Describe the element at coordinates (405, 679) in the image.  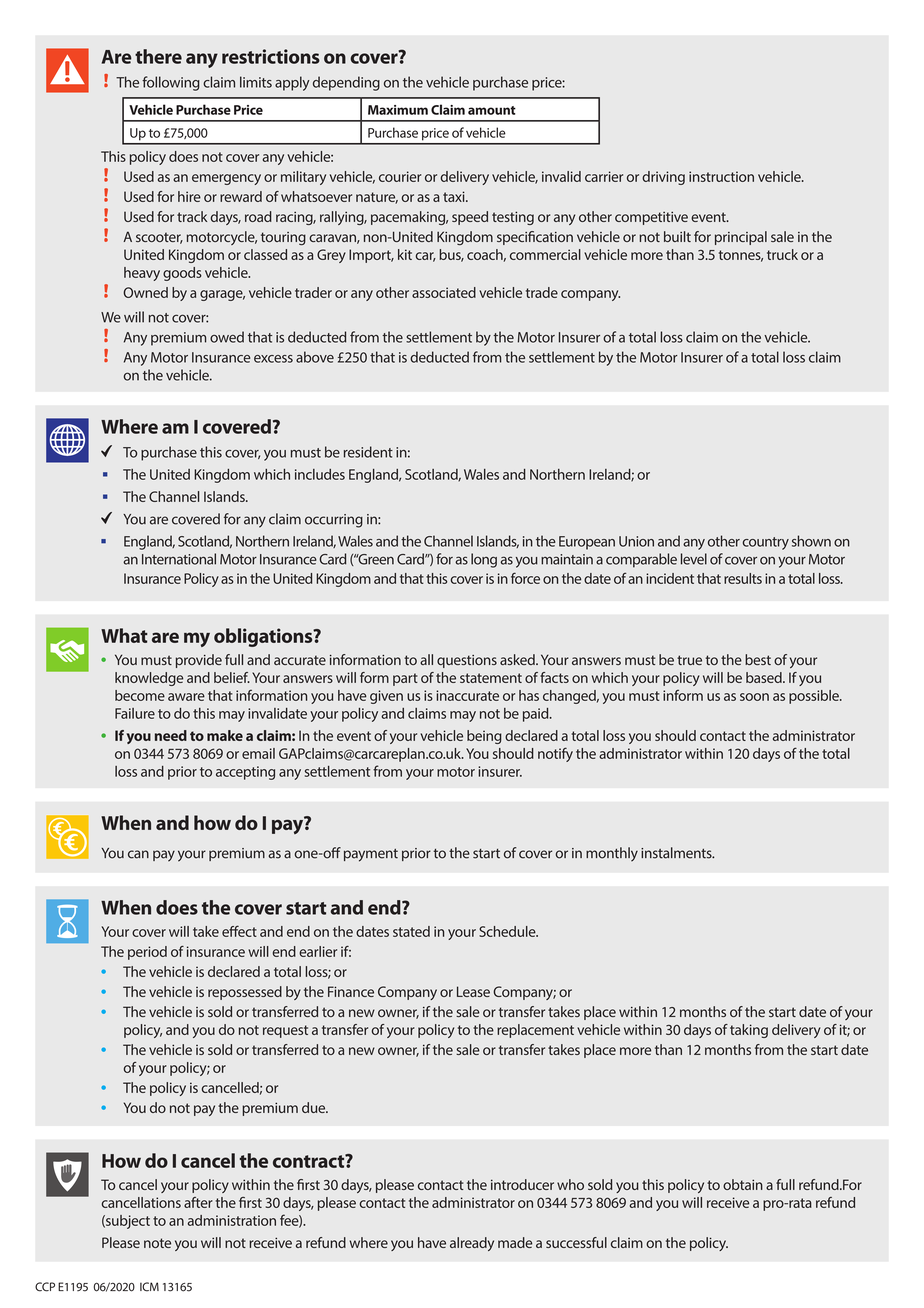
I see `part` at that location.
